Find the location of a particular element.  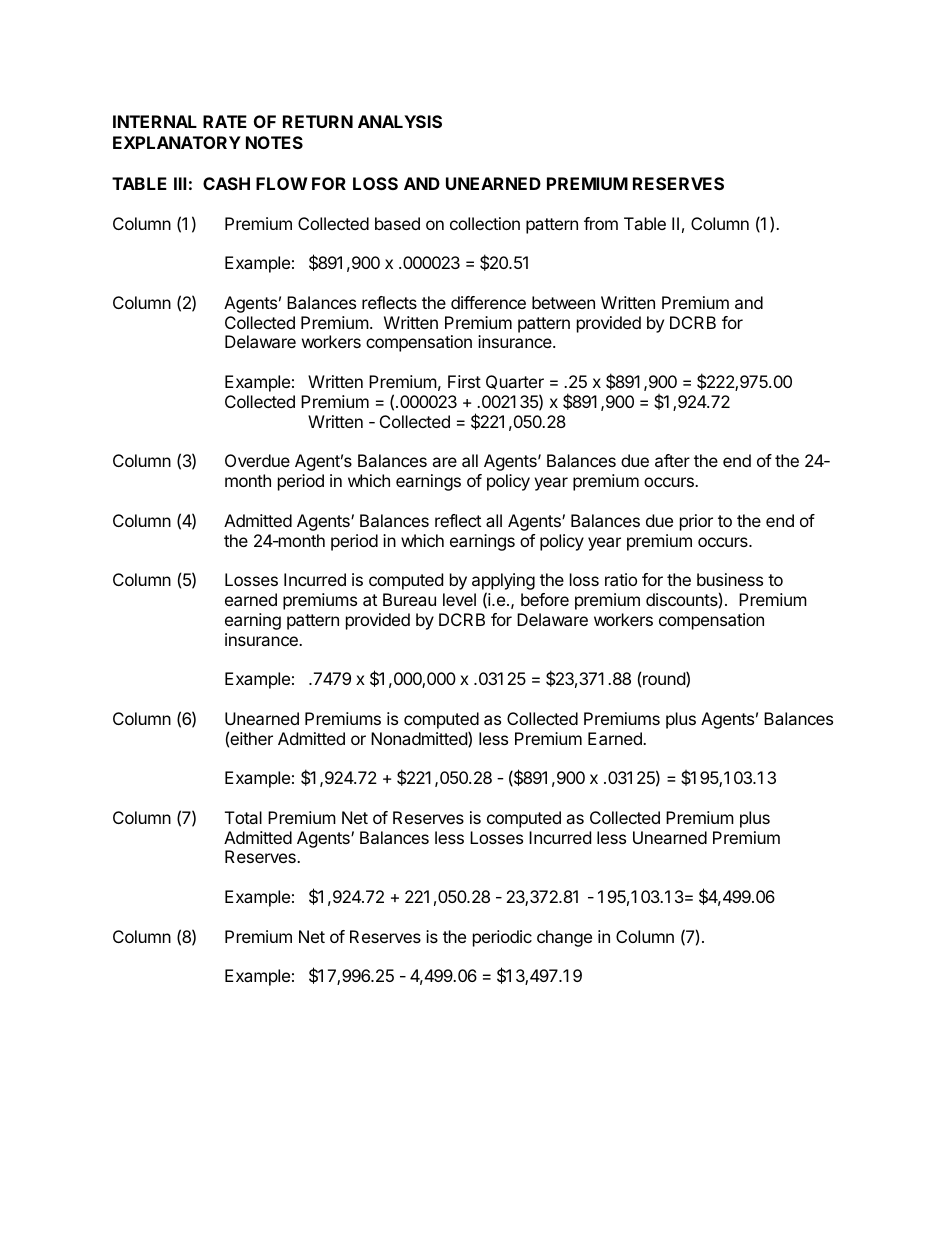

prior is located at coordinates (696, 522).
